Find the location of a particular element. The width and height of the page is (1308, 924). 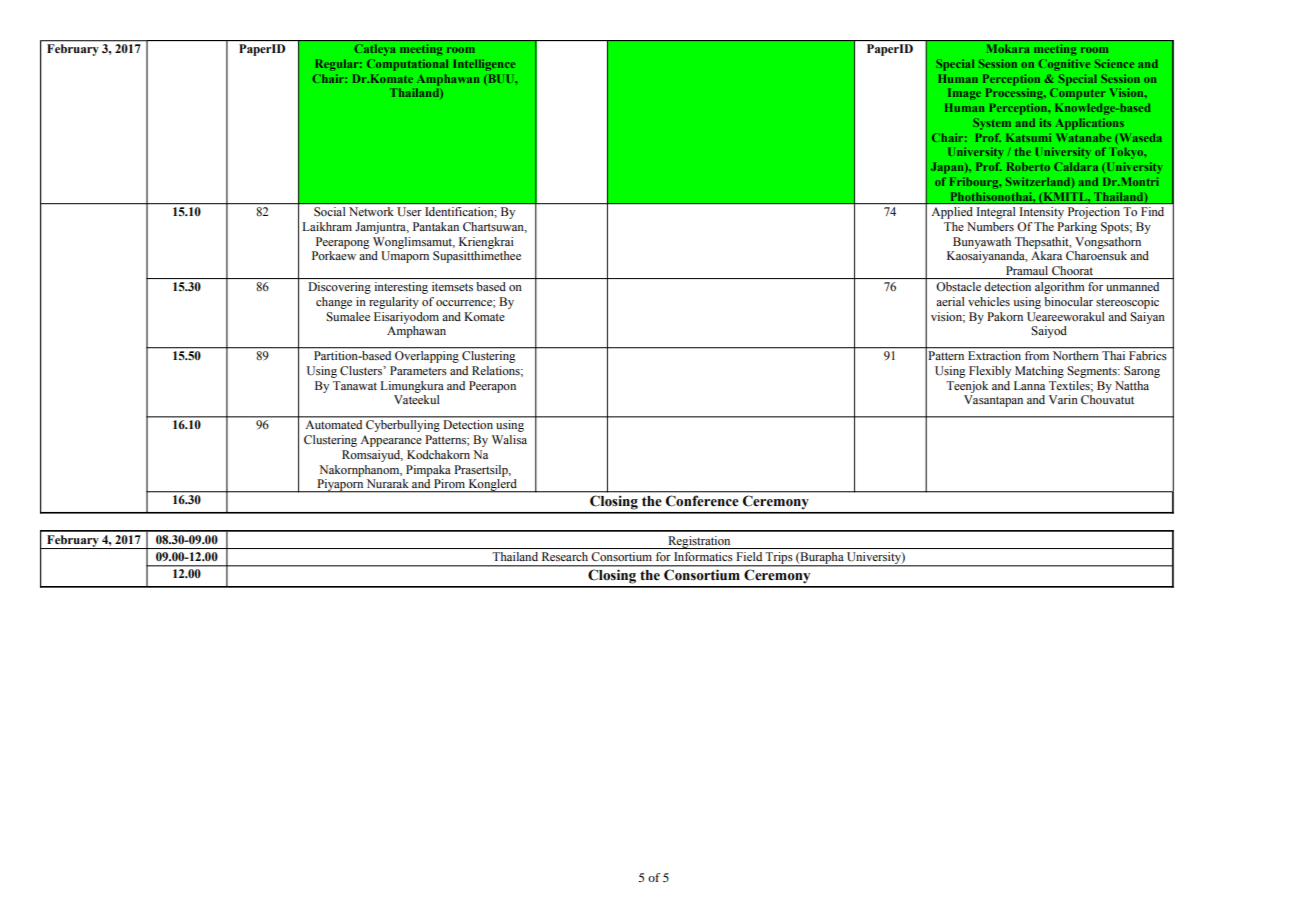

User is located at coordinates (409, 211).
